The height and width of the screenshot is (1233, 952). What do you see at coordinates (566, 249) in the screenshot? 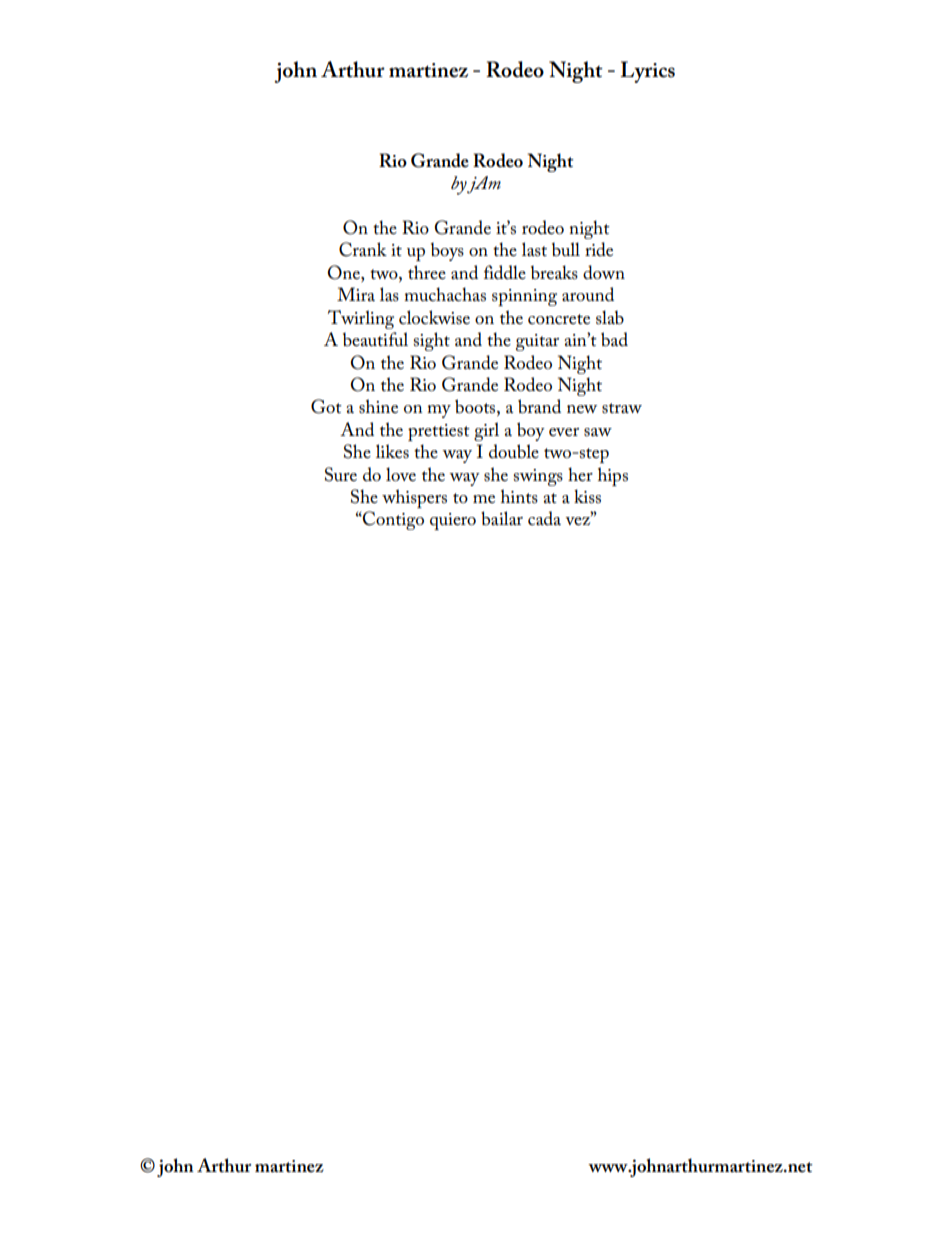
I see `bull` at bounding box center [566, 249].
